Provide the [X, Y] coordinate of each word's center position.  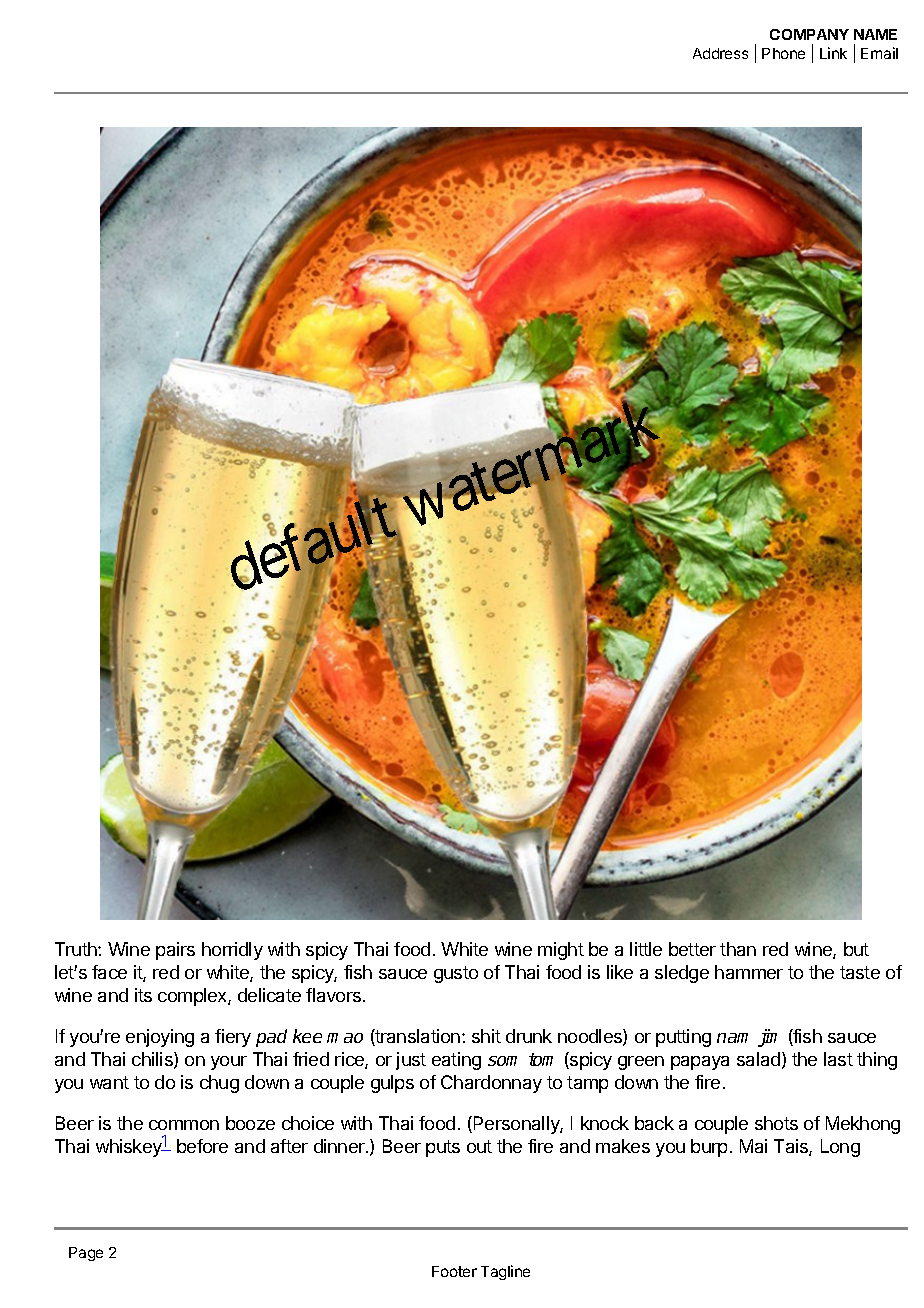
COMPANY [809, 34]
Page [86, 1254]
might [561, 951]
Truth [77, 949]
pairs [175, 951]
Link [833, 53]
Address [720, 53]
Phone [783, 53]
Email [879, 53]
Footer [454, 1271]
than [738, 949]
